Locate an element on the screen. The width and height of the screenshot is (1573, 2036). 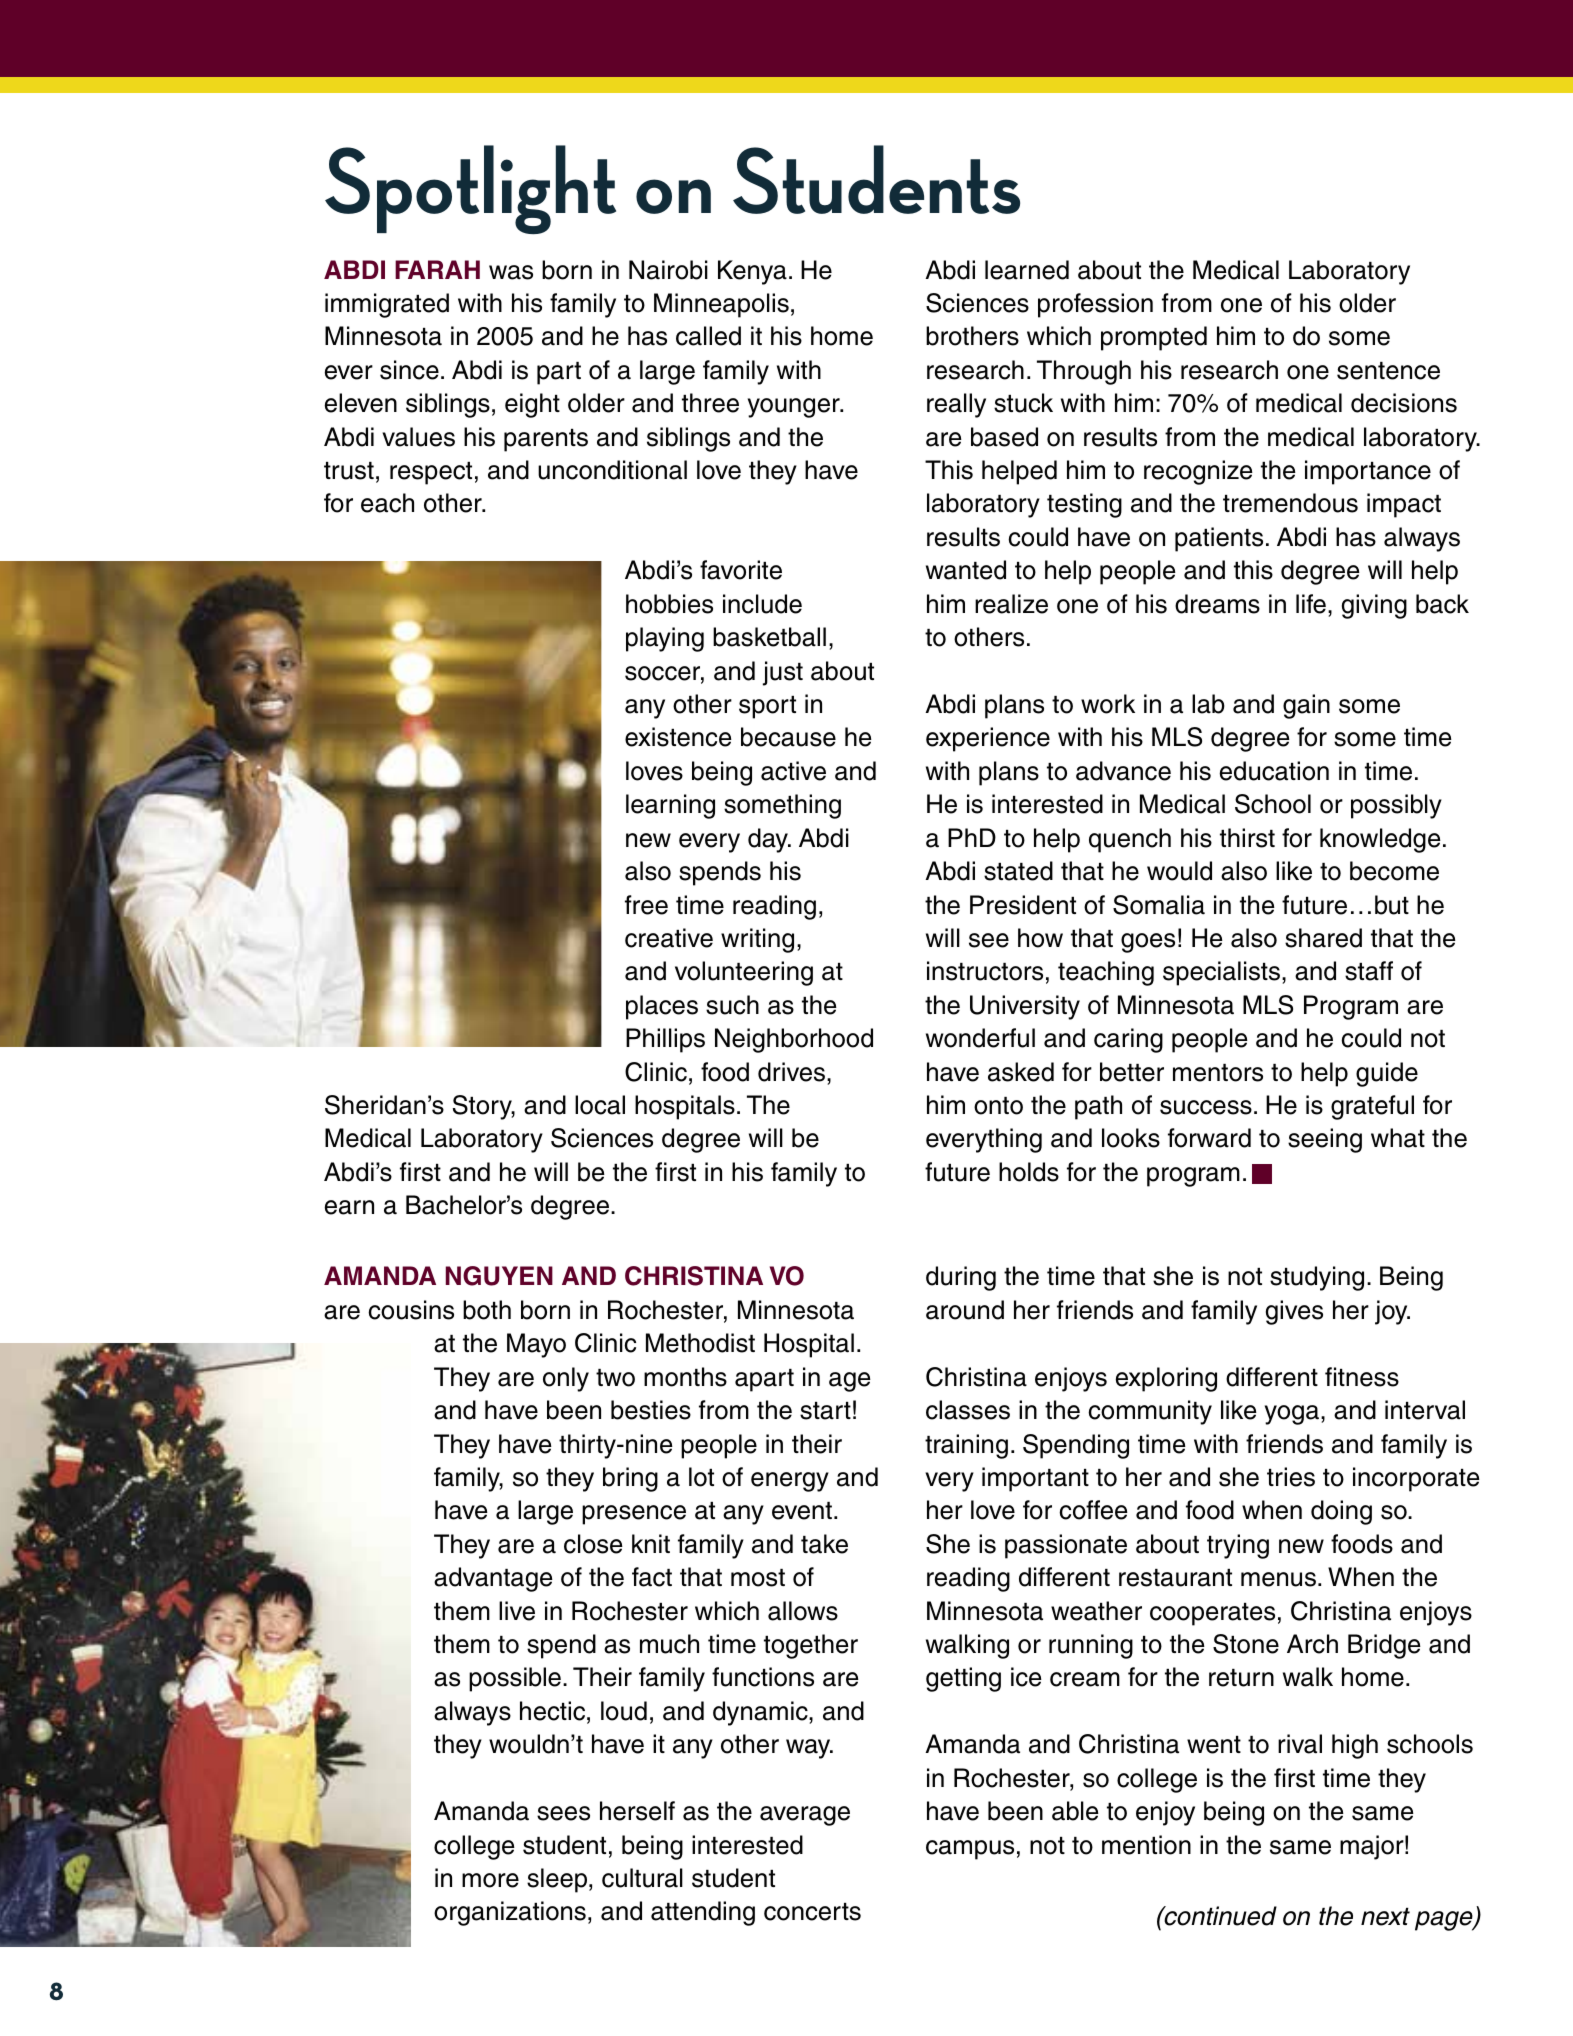
NGUYEN is located at coordinates (499, 1276).
